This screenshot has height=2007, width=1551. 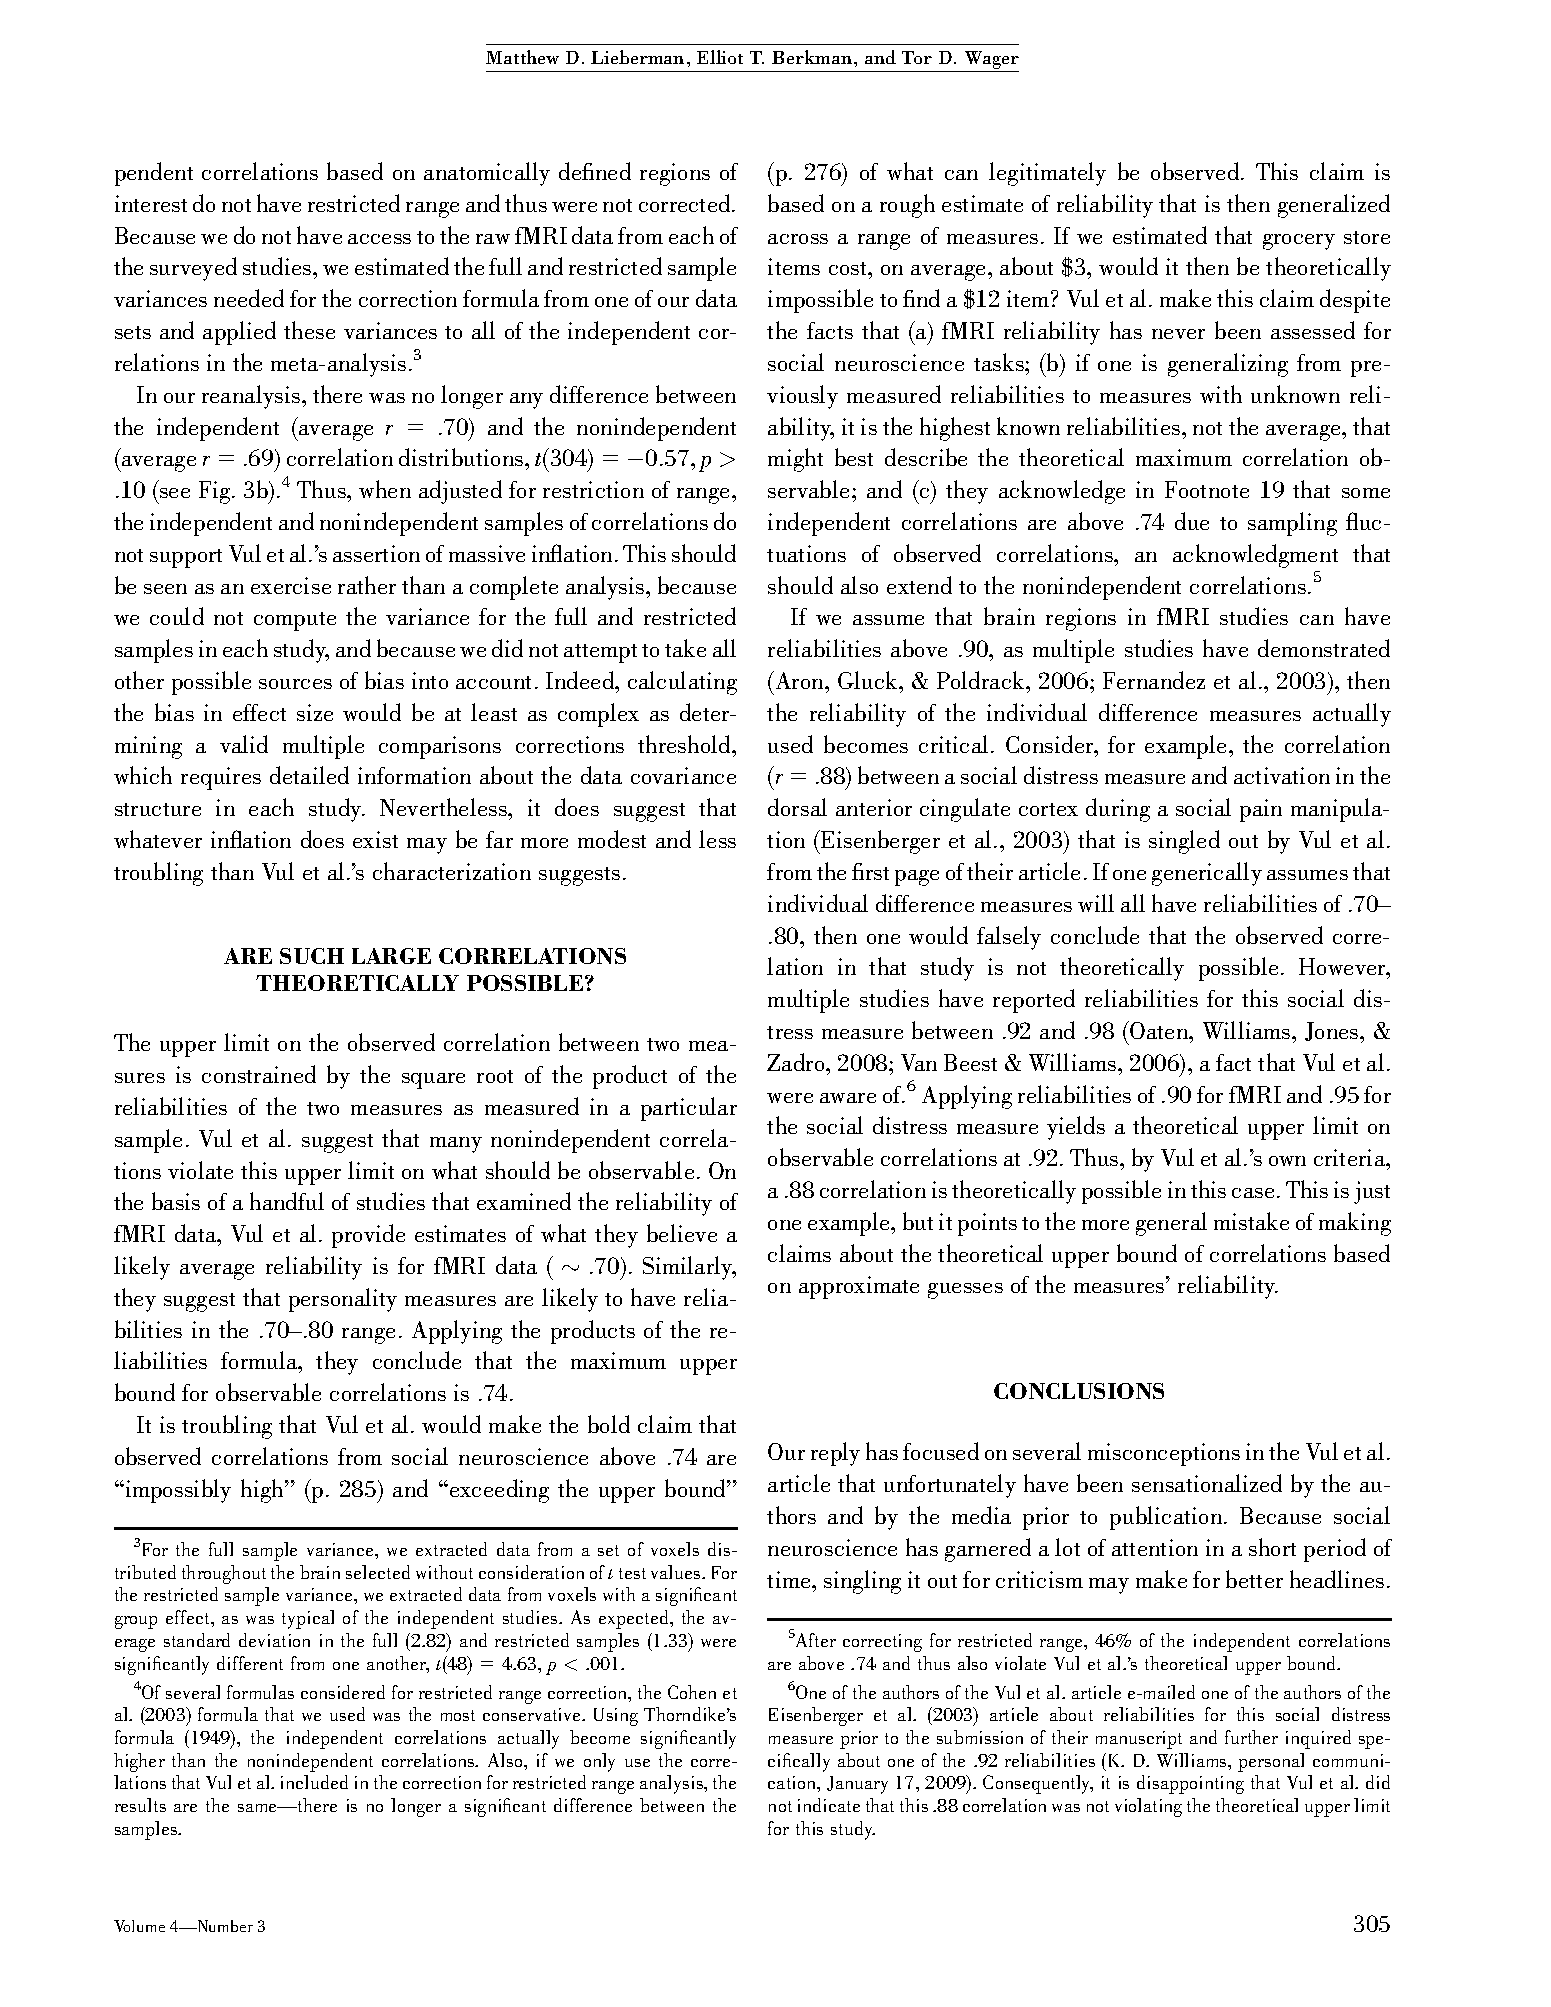 What do you see at coordinates (790, 1579) in the screenshot?
I see `time` at bounding box center [790, 1579].
